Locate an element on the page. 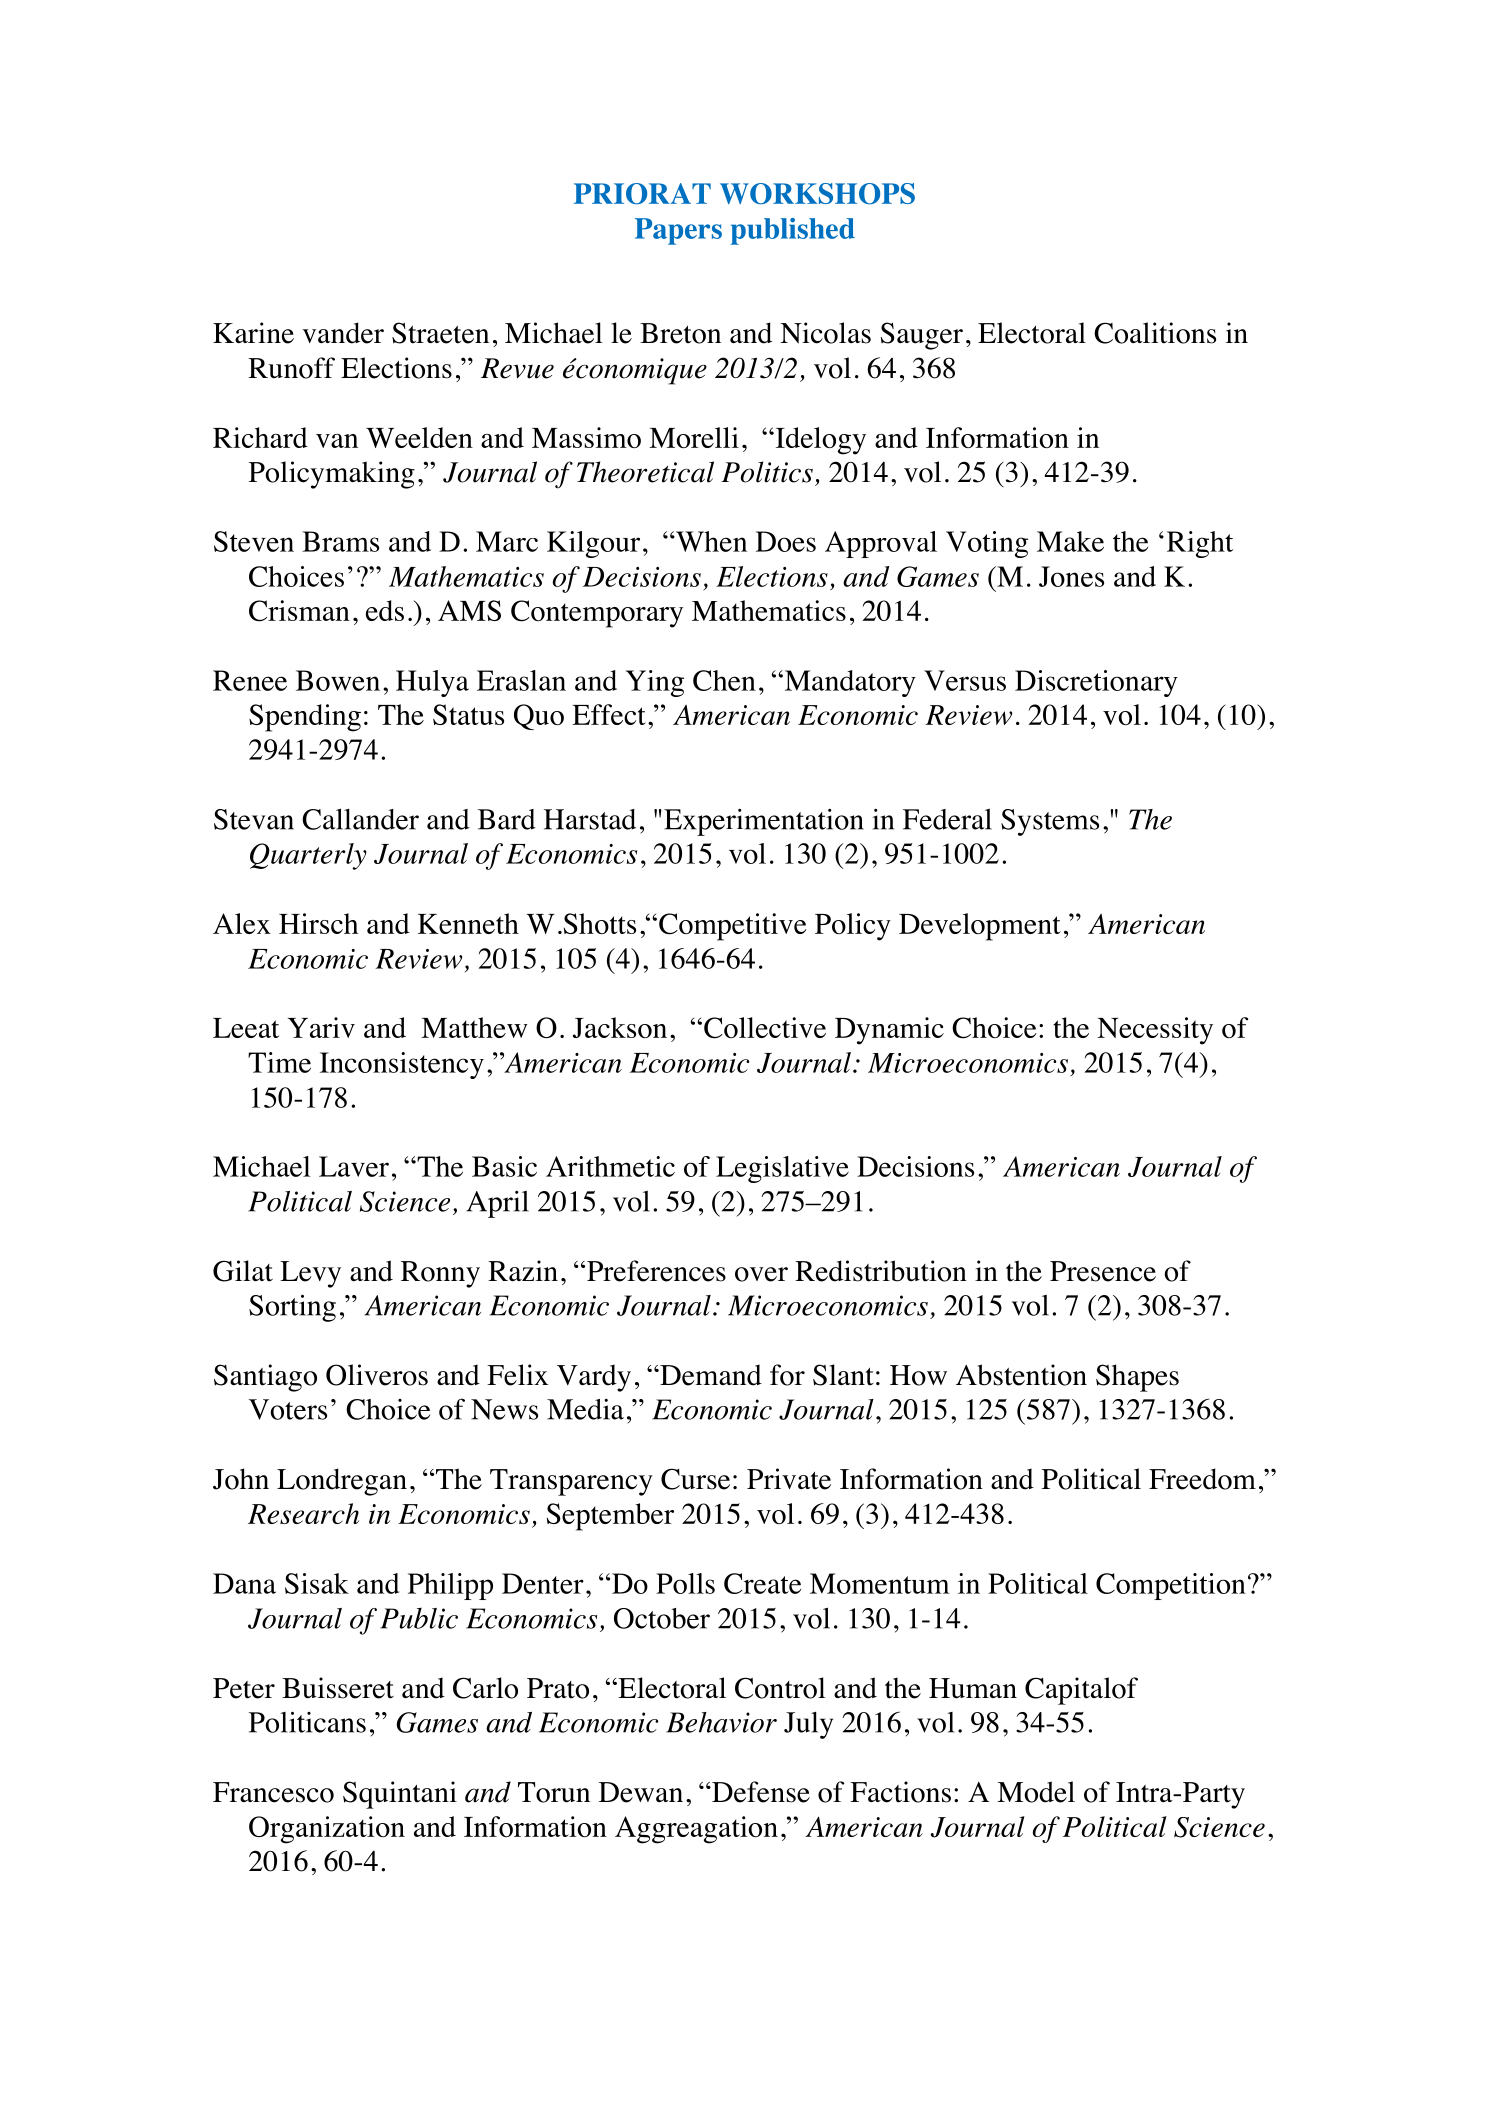 This document has height=2108, width=1490. vander is located at coordinates (343, 333).
